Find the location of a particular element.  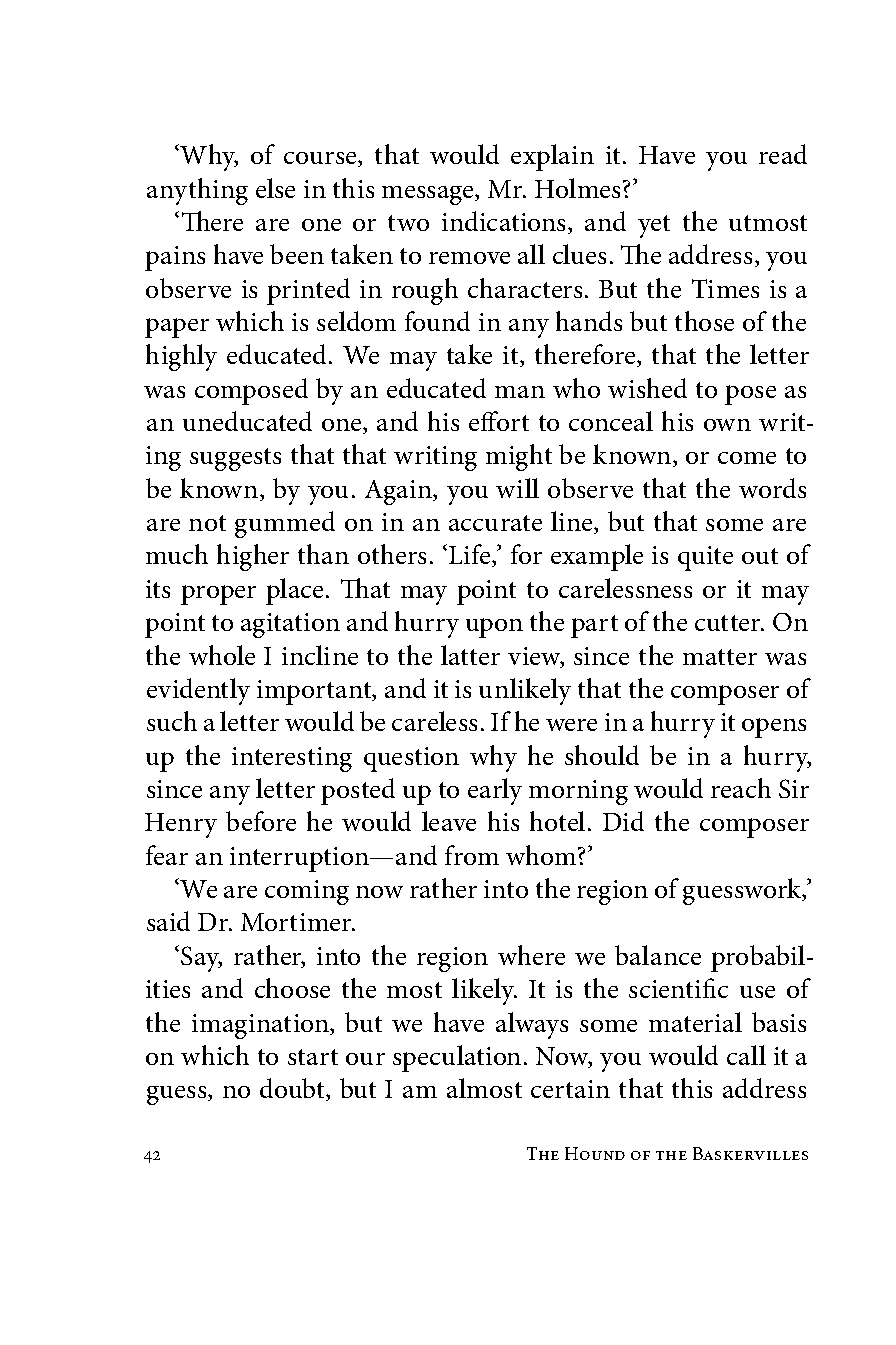

doubt is located at coordinates (293, 1089).
